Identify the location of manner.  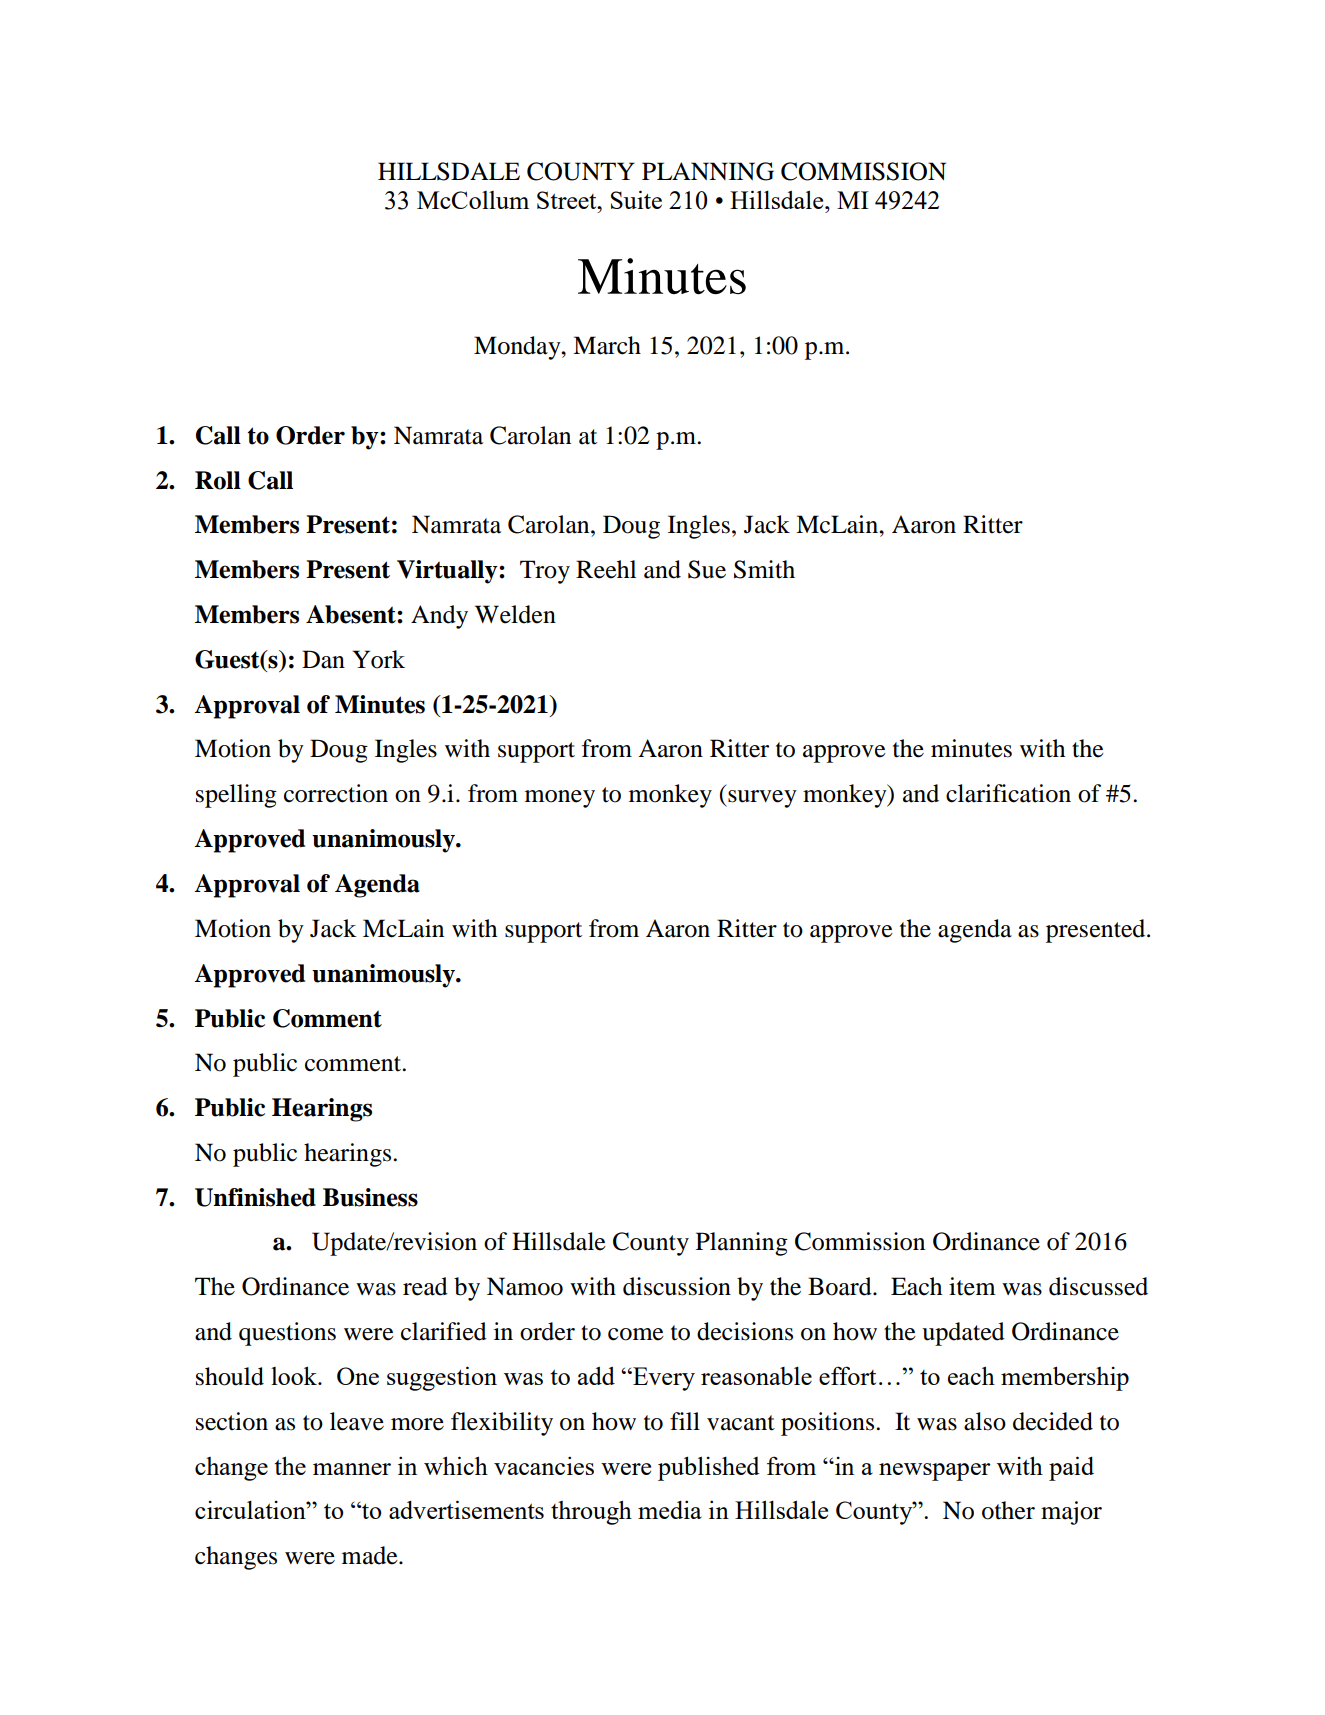
(352, 1469).
